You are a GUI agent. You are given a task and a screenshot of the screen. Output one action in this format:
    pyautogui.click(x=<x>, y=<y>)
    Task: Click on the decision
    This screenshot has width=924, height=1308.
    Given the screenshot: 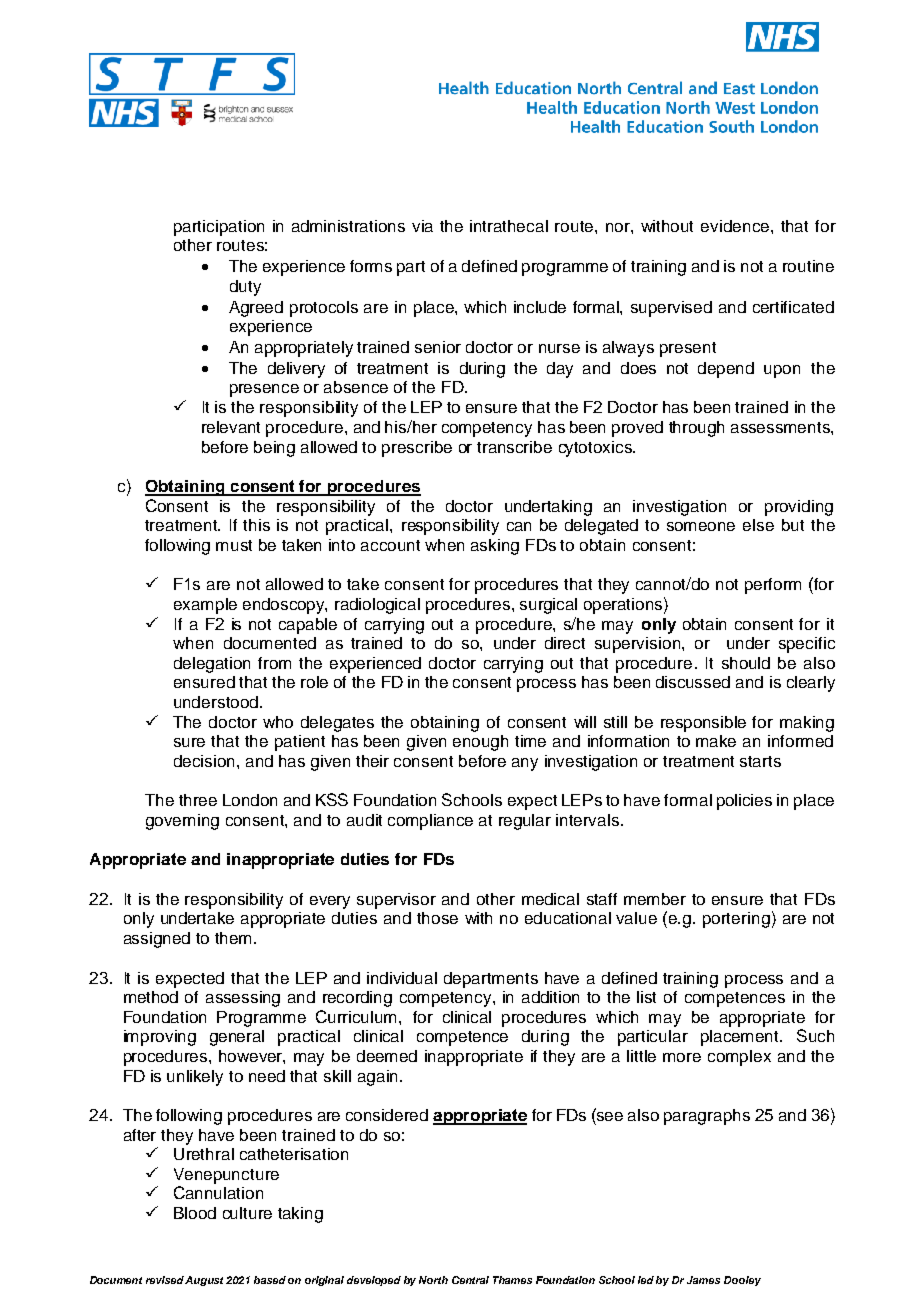 What is the action you would take?
    pyautogui.click(x=204, y=761)
